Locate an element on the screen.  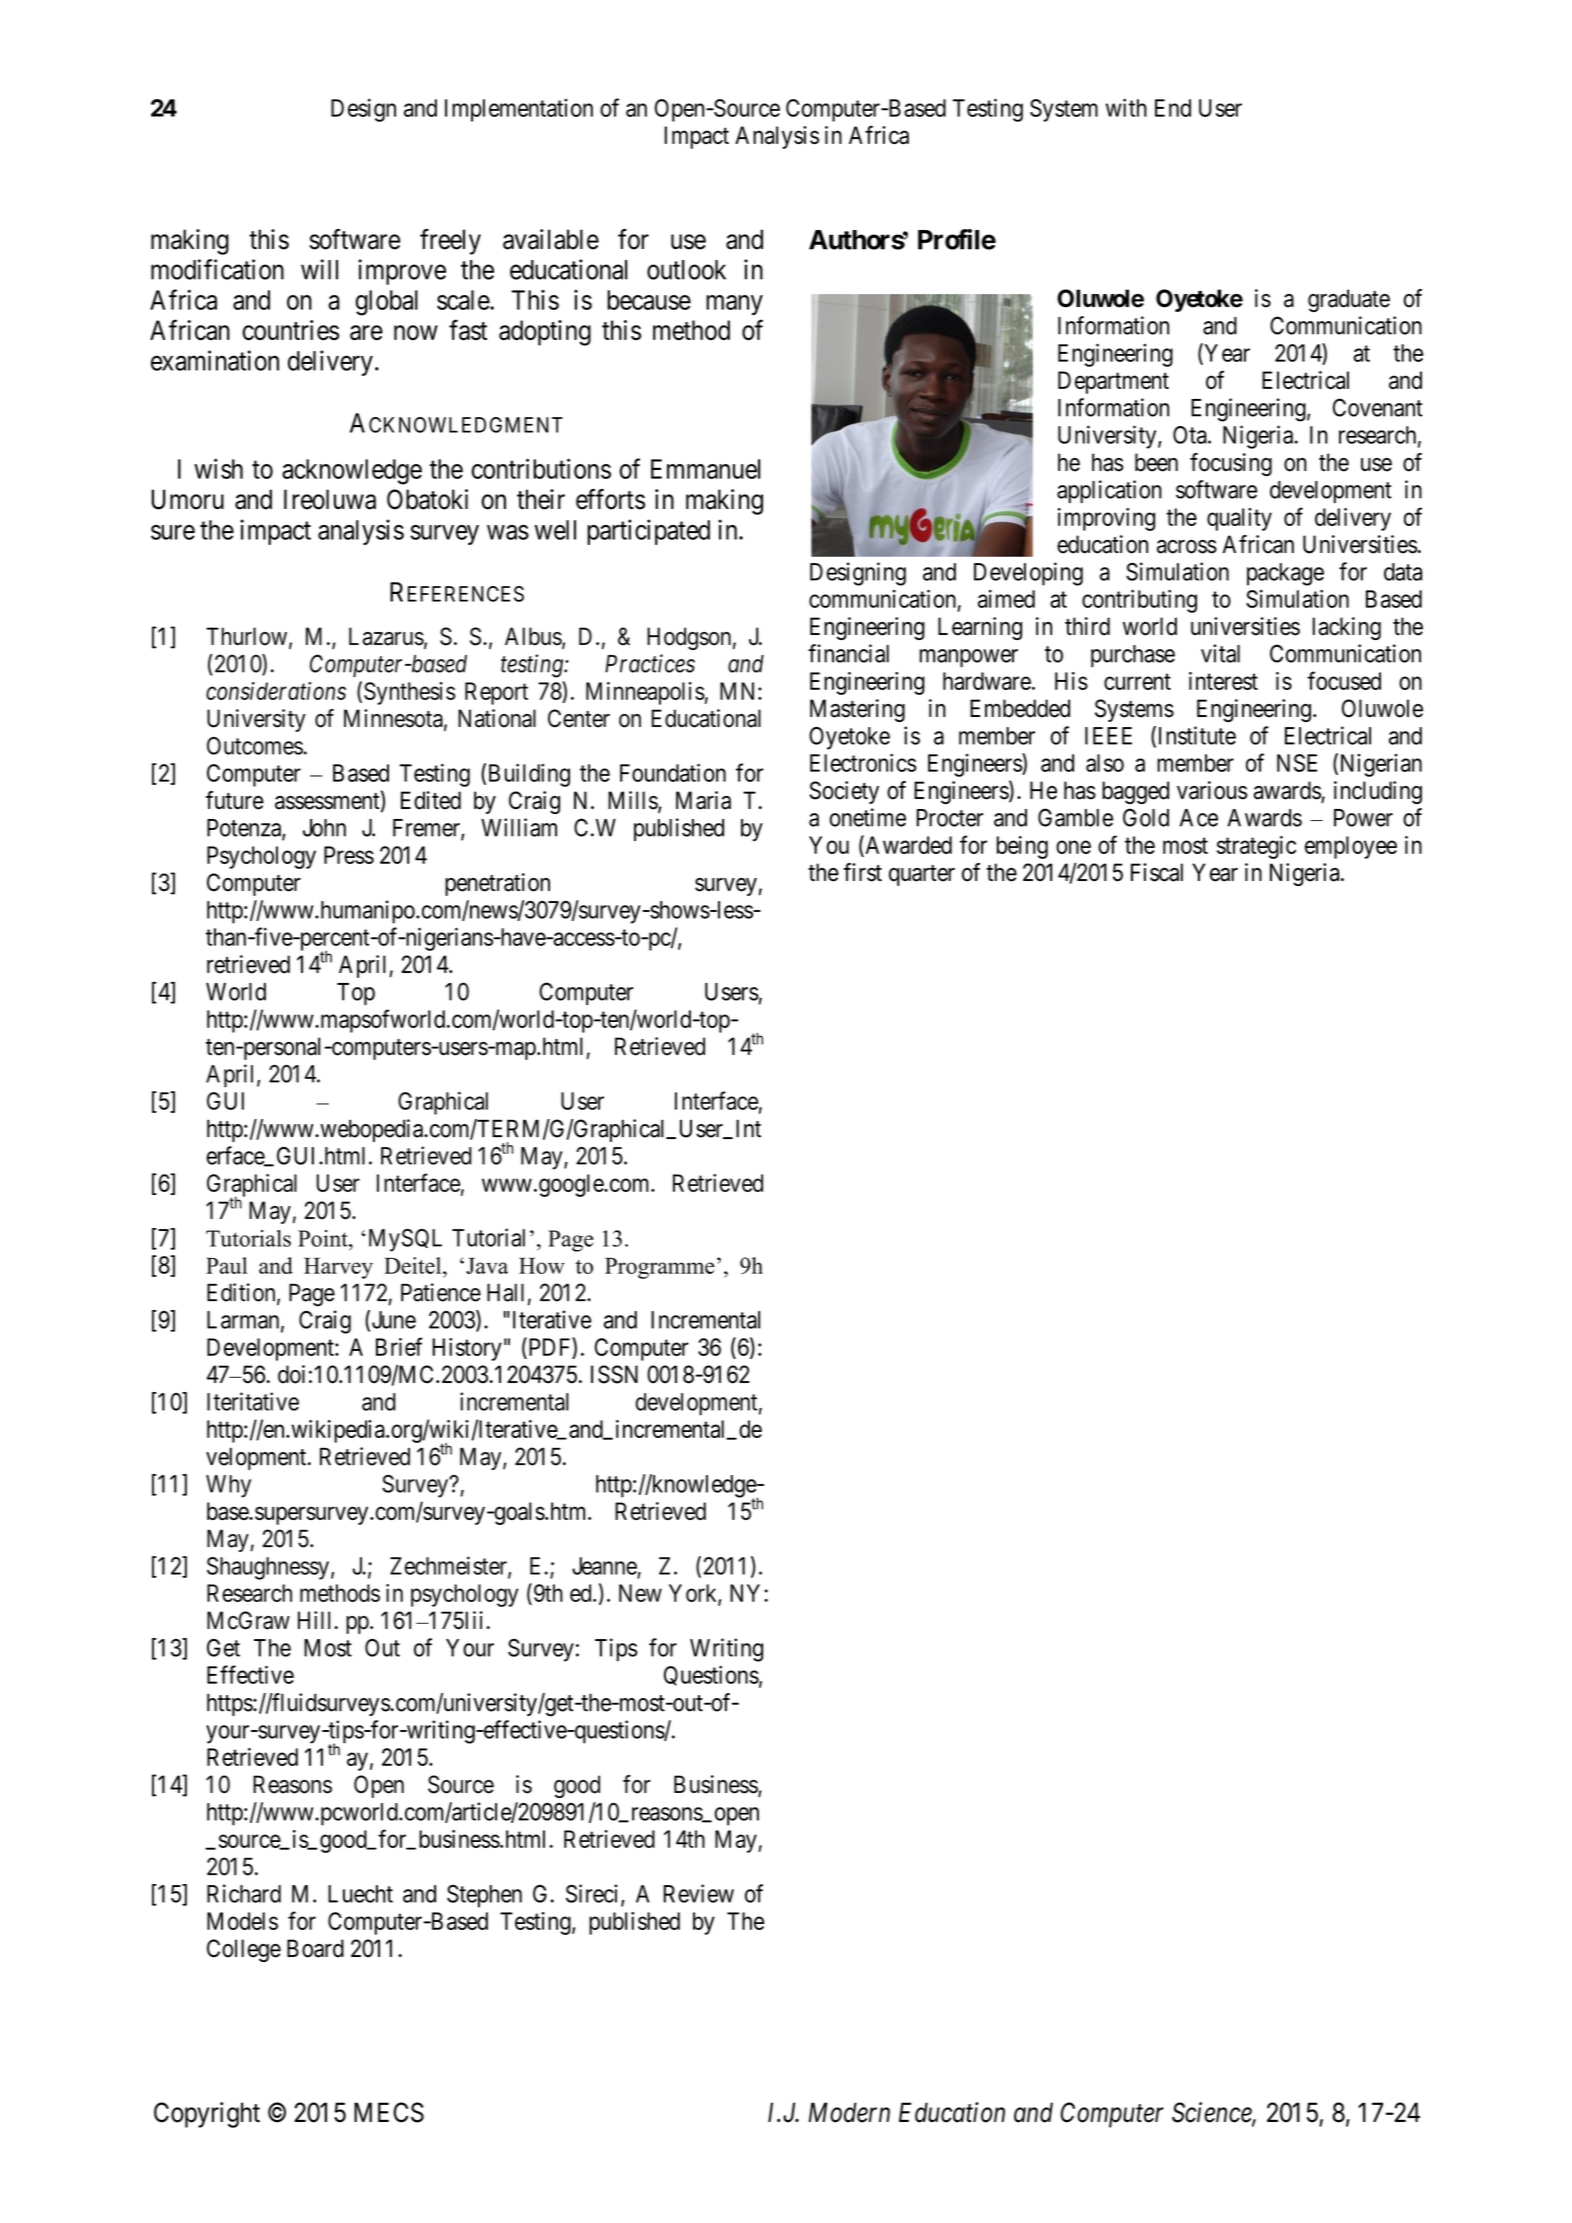
End is located at coordinates (1173, 108).
